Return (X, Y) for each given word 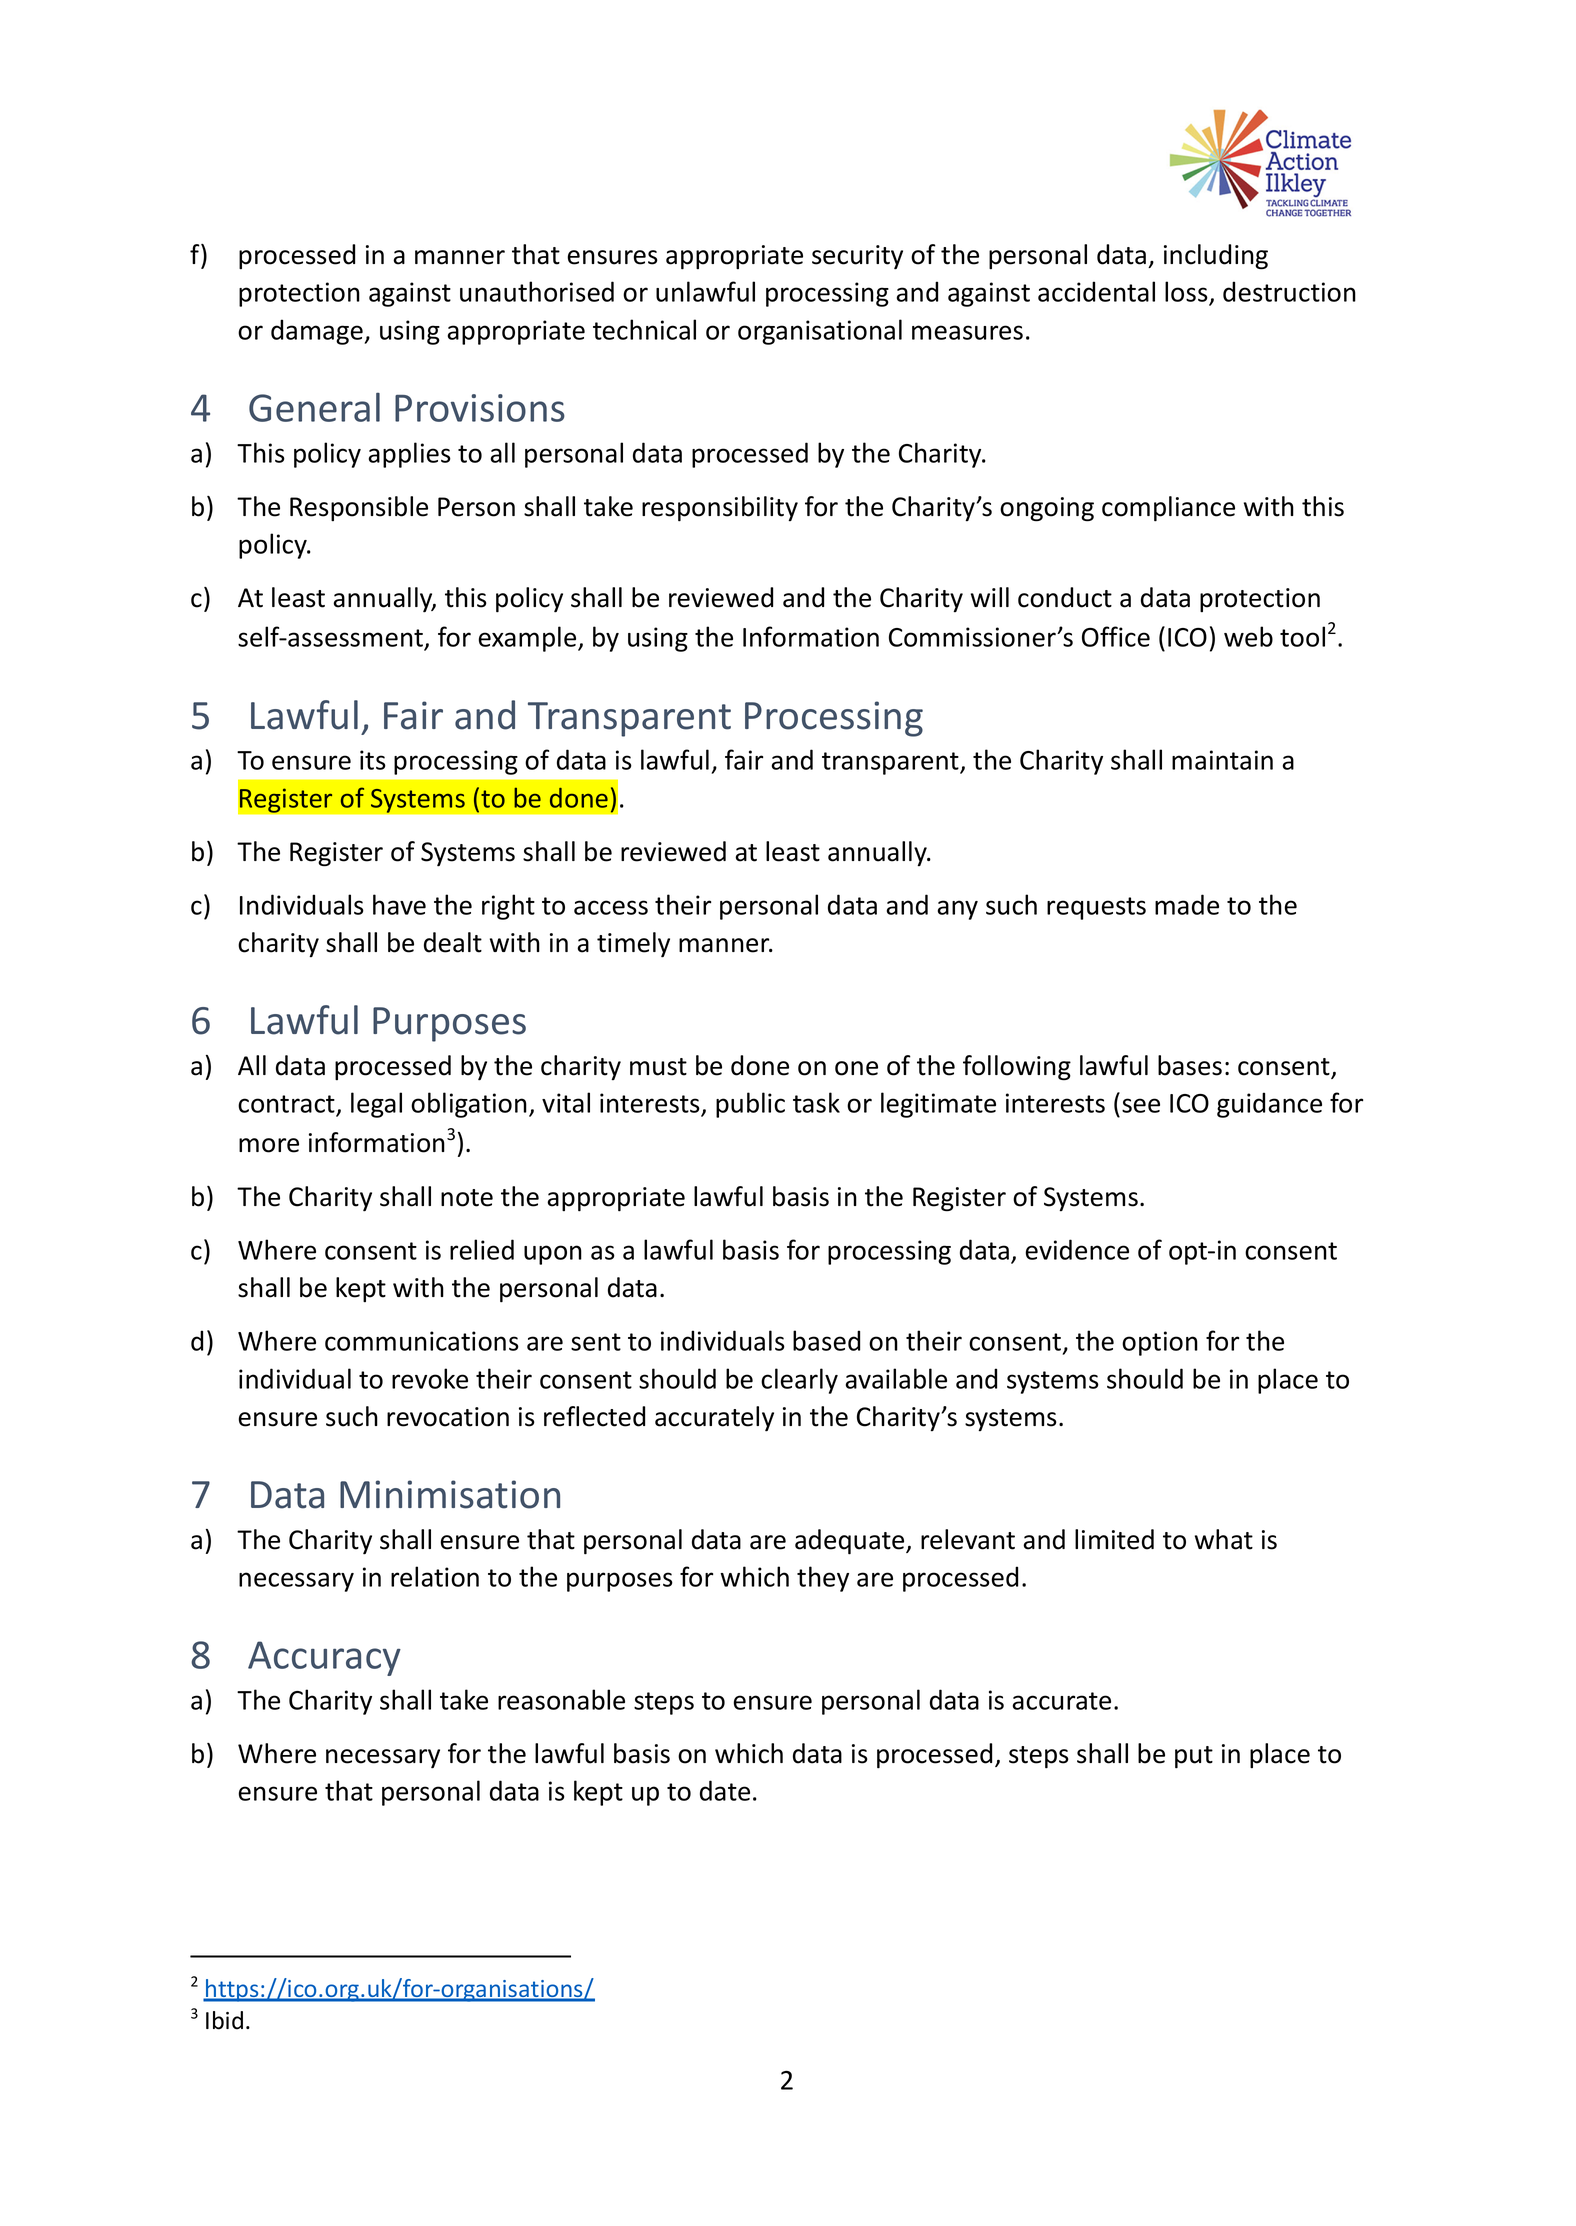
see (1141, 1105)
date (725, 1790)
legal (376, 1105)
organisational (820, 332)
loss (1187, 293)
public (750, 1105)
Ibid (224, 2020)
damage (318, 332)
